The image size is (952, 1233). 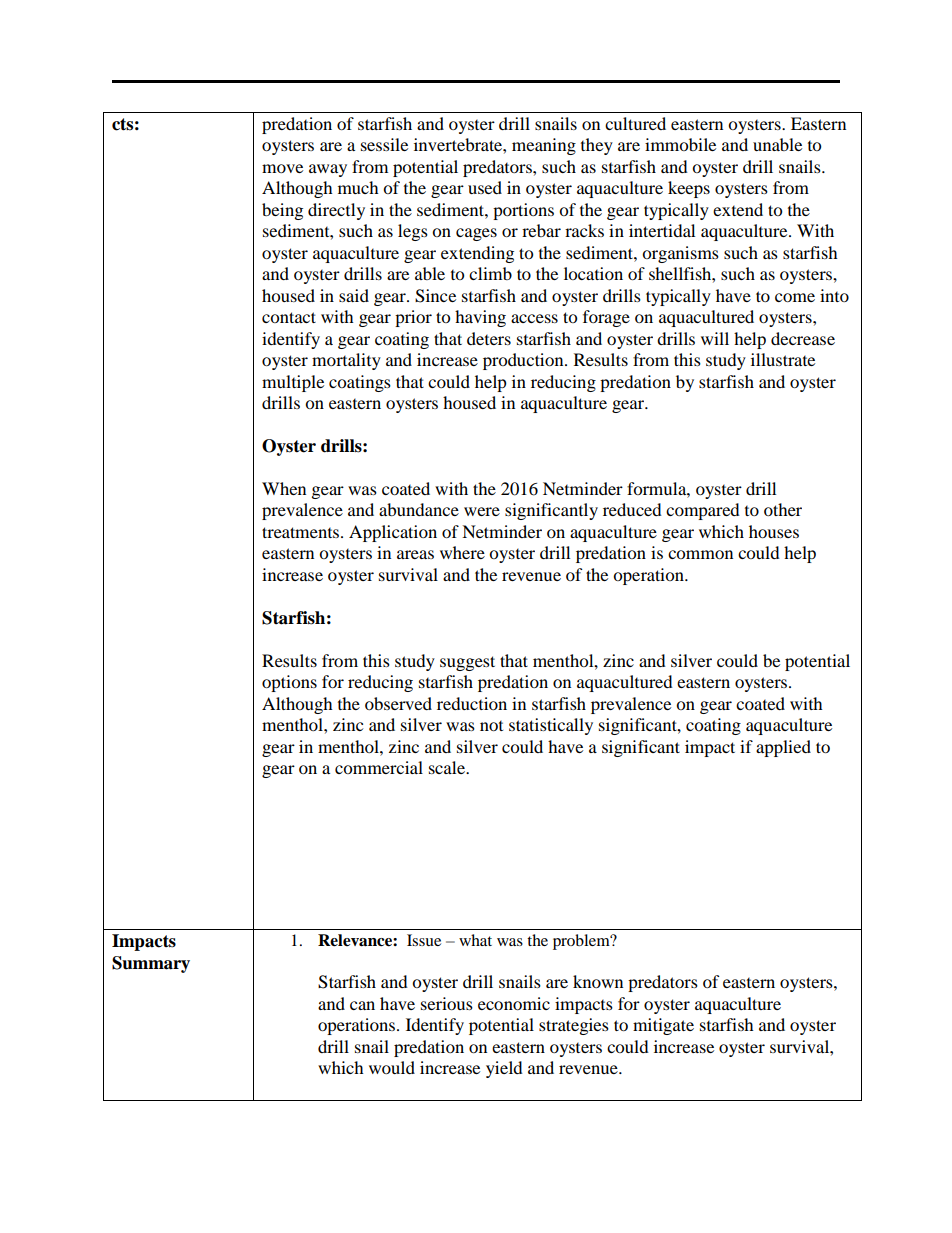 I want to click on When, so click(x=284, y=488).
